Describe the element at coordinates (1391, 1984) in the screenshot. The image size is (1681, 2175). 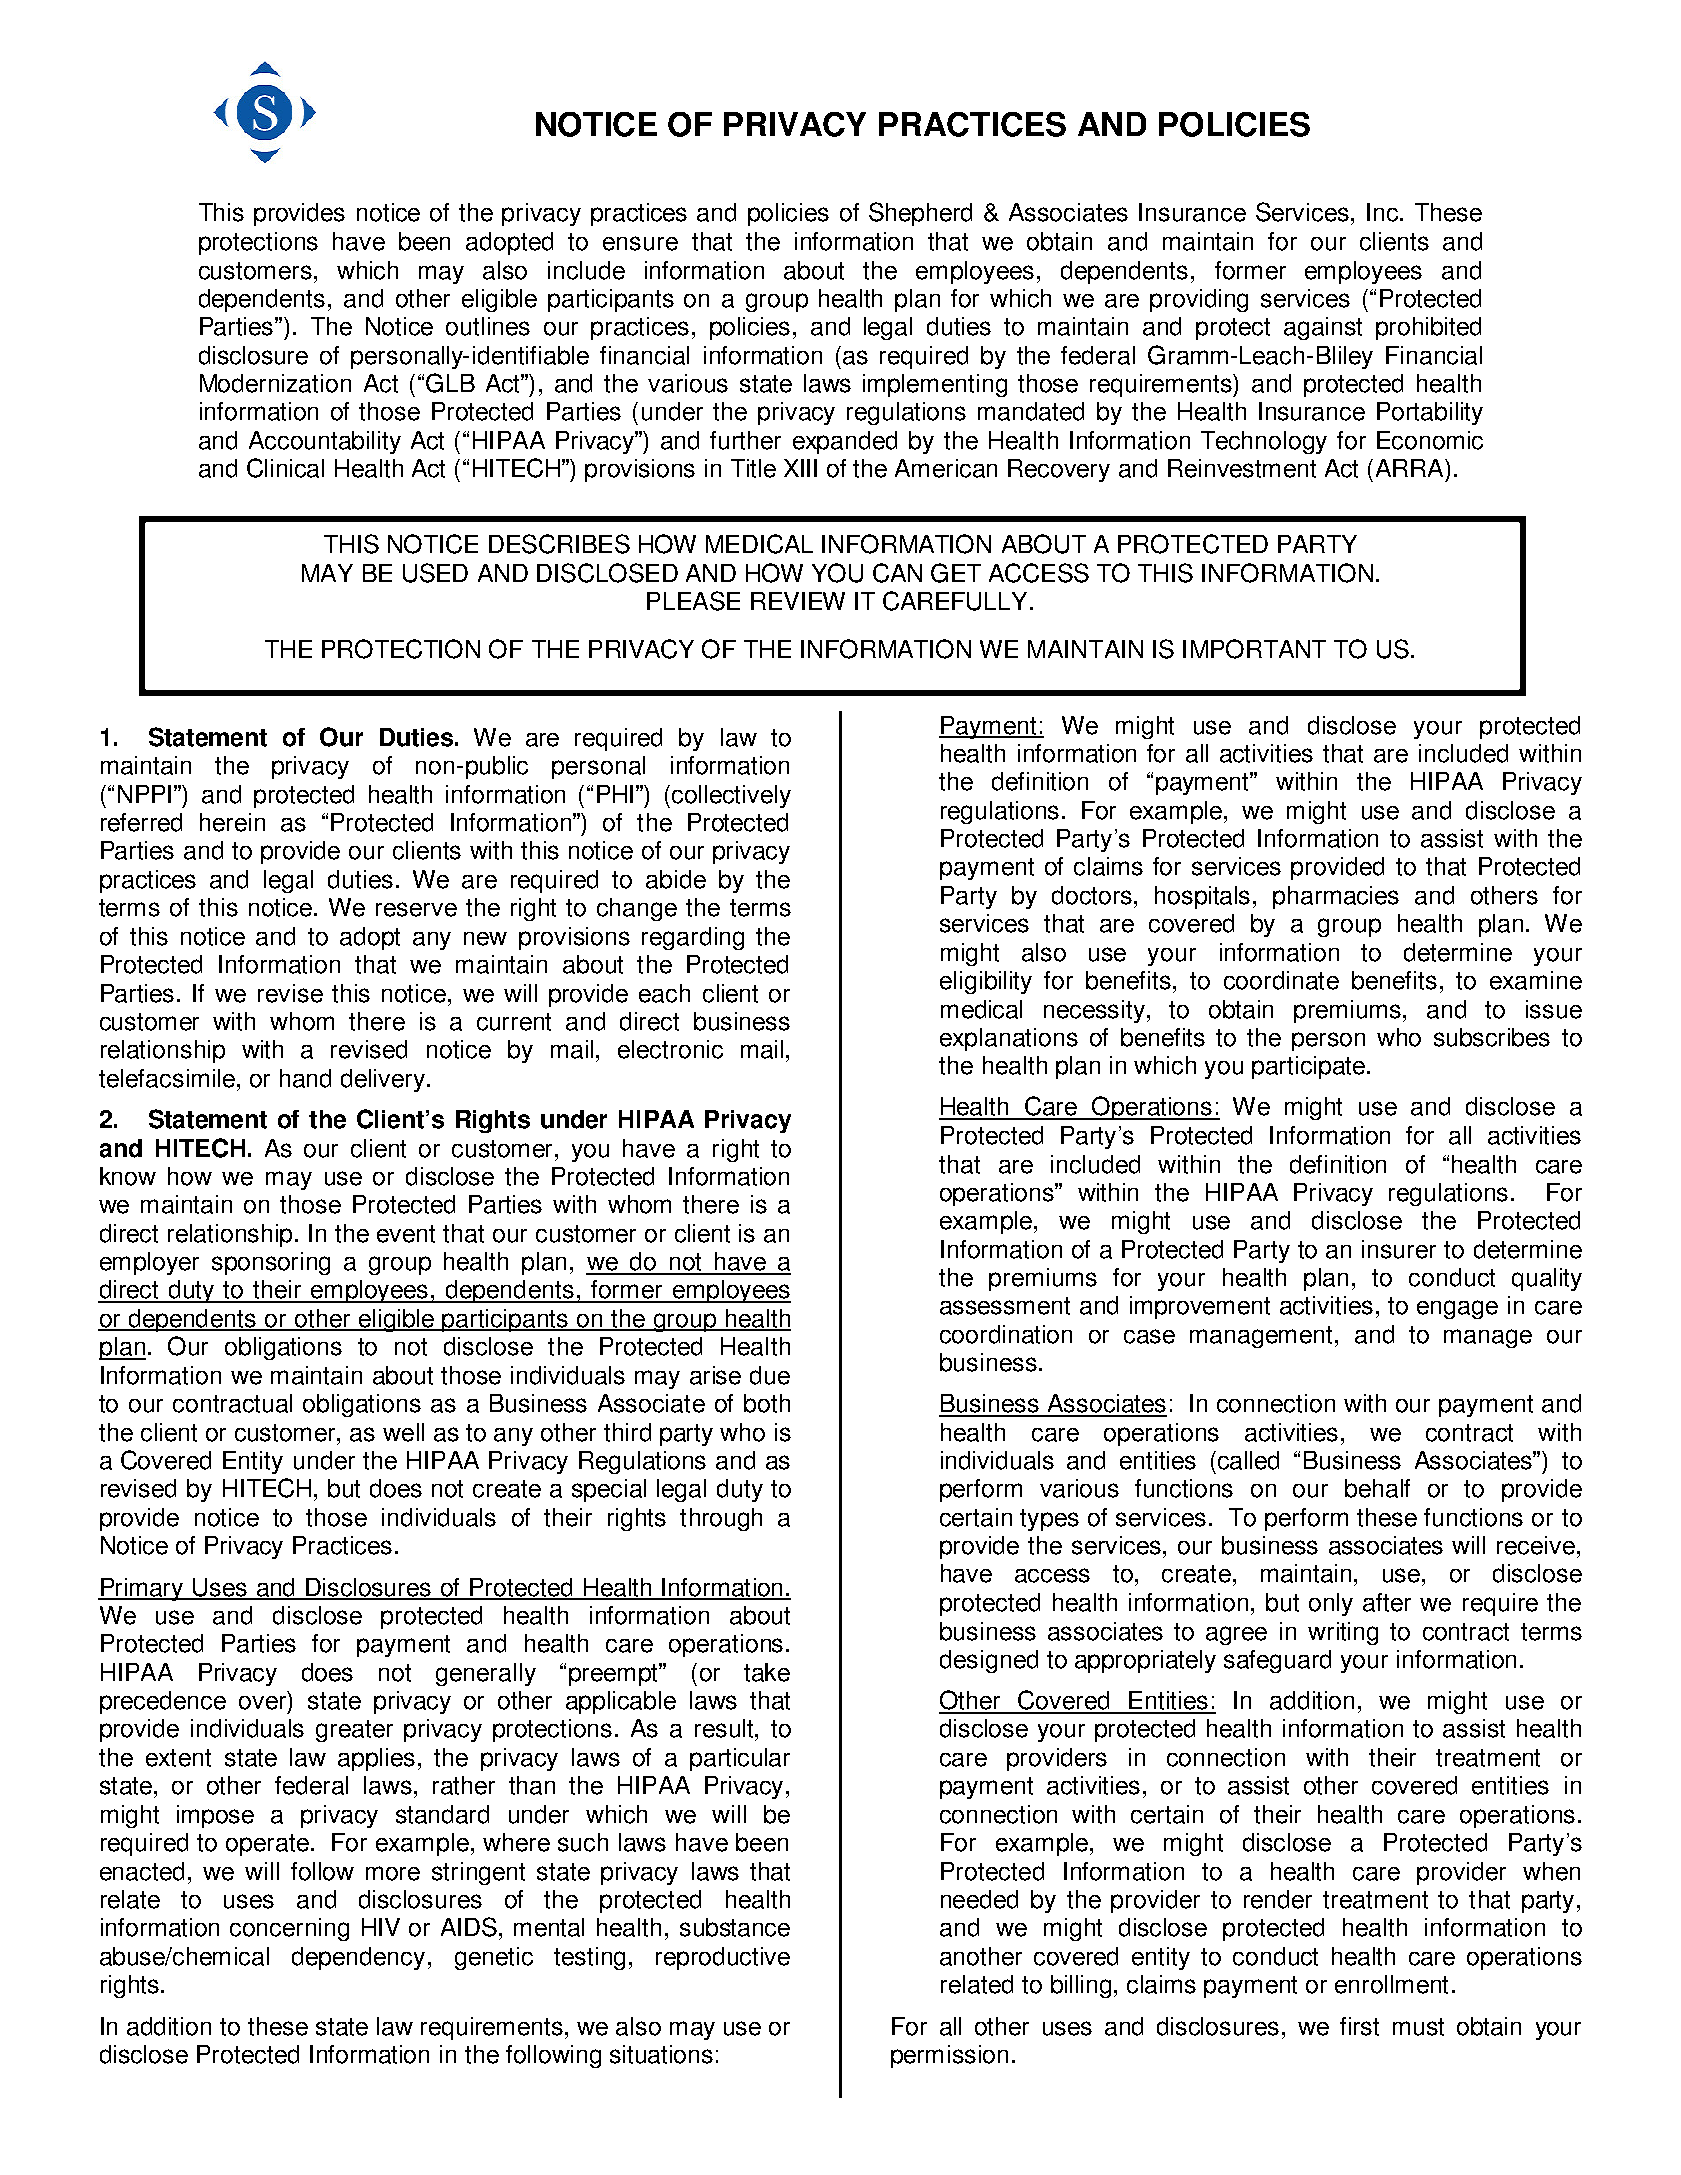
I see `enrollment` at that location.
